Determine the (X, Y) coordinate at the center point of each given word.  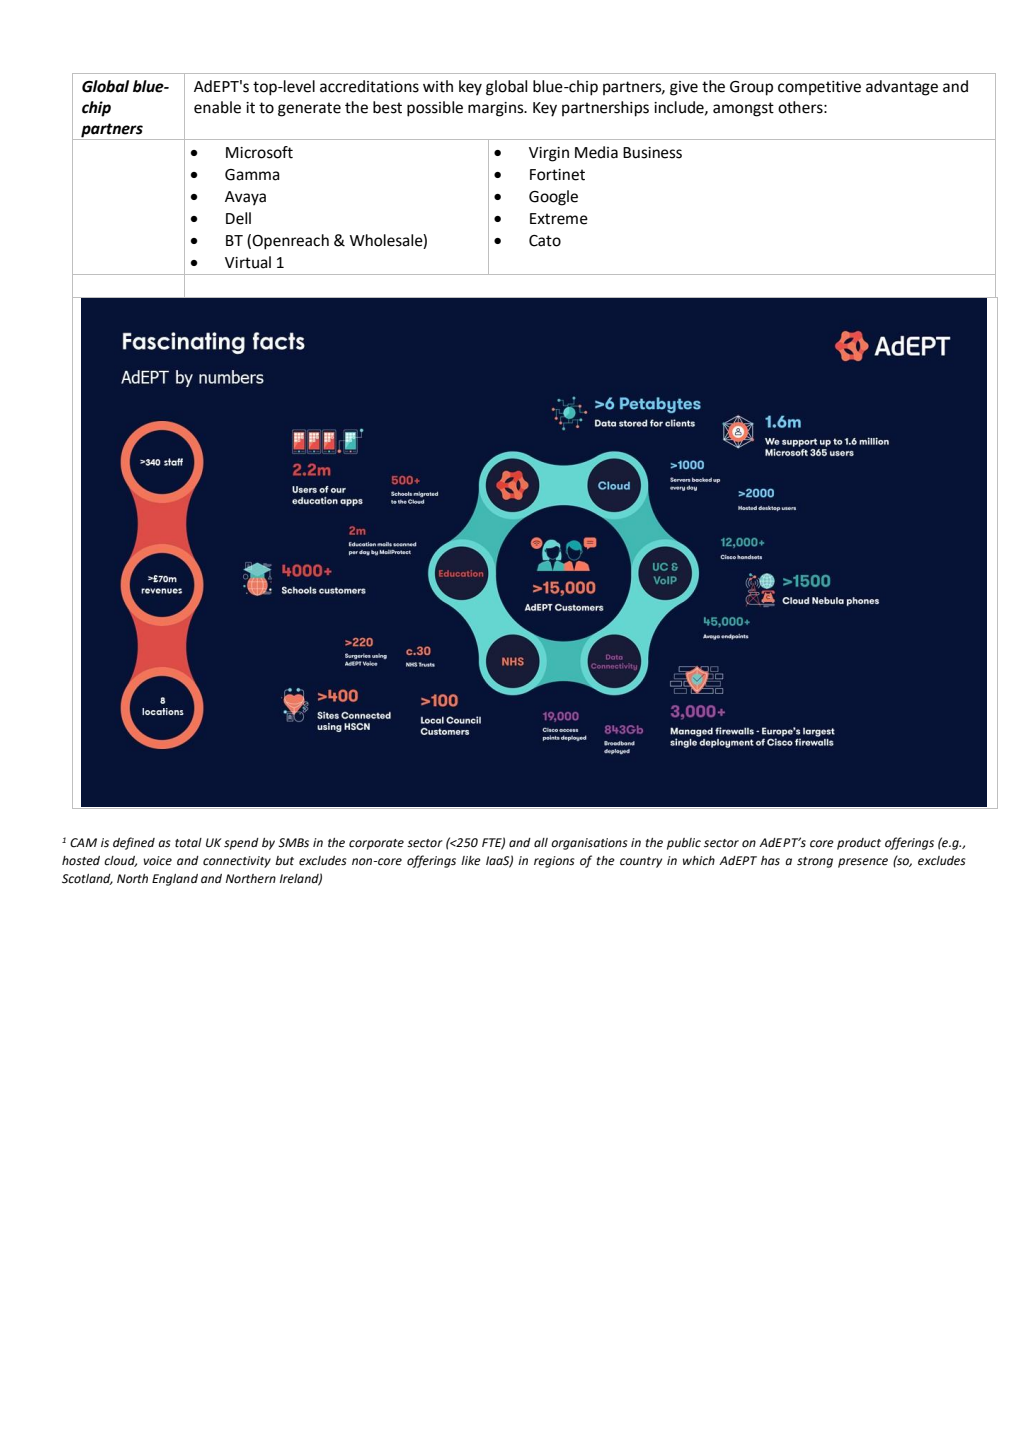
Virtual (248, 262)
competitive (819, 88)
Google (553, 198)
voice (157, 861)
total (188, 843)
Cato (545, 241)
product (859, 844)
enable (217, 107)
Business (652, 153)
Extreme (559, 219)
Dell (238, 218)
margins (497, 109)
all (541, 842)
